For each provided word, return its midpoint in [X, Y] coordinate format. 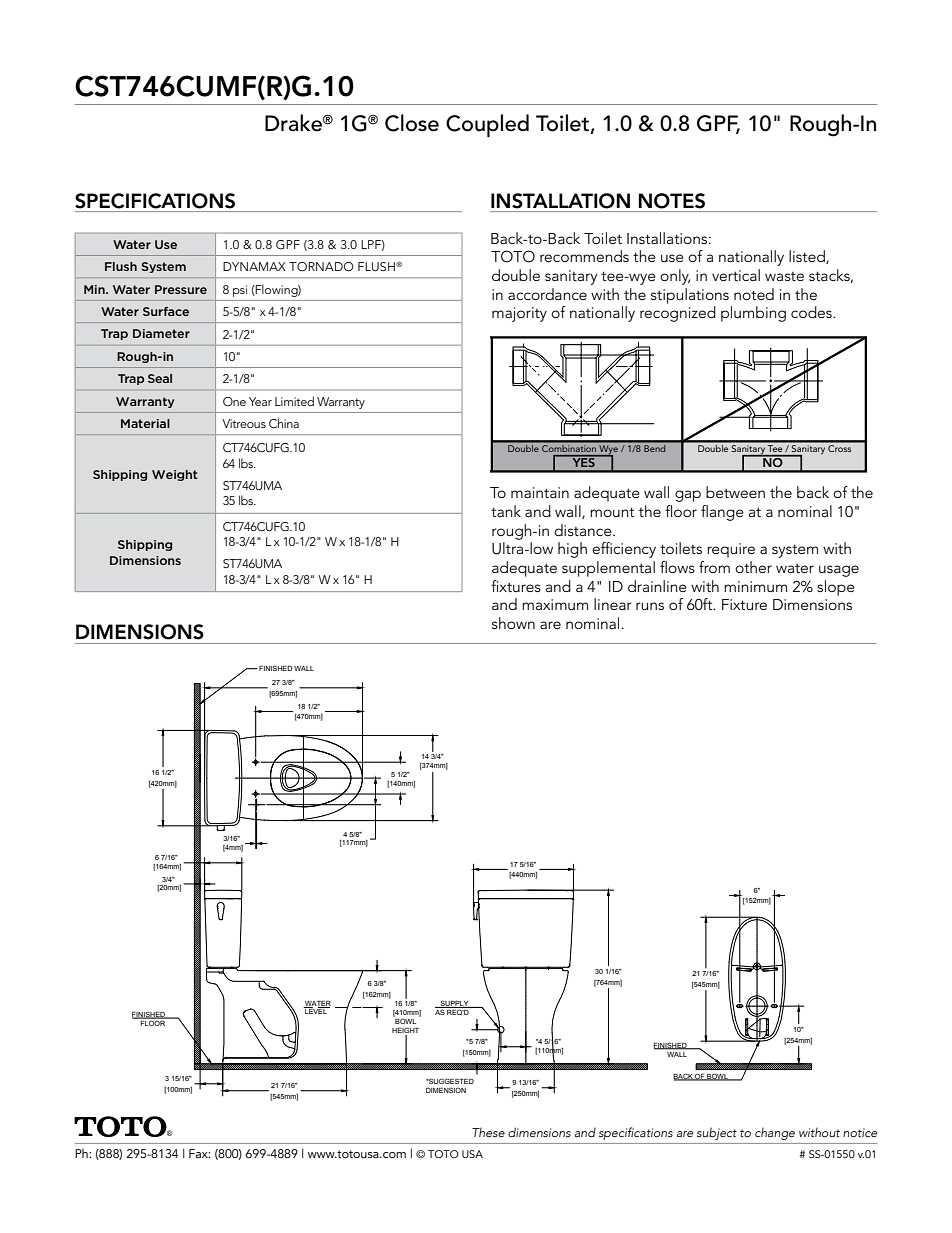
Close [412, 123]
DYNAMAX [254, 266]
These [488, 1132]
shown [513, 623]
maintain [540, 492]
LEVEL [316, 1010]
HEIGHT [405, 1030]
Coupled [487, 125]
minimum [755, 586]
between [735, 492]
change [775, 1134]
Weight [175, 475]
